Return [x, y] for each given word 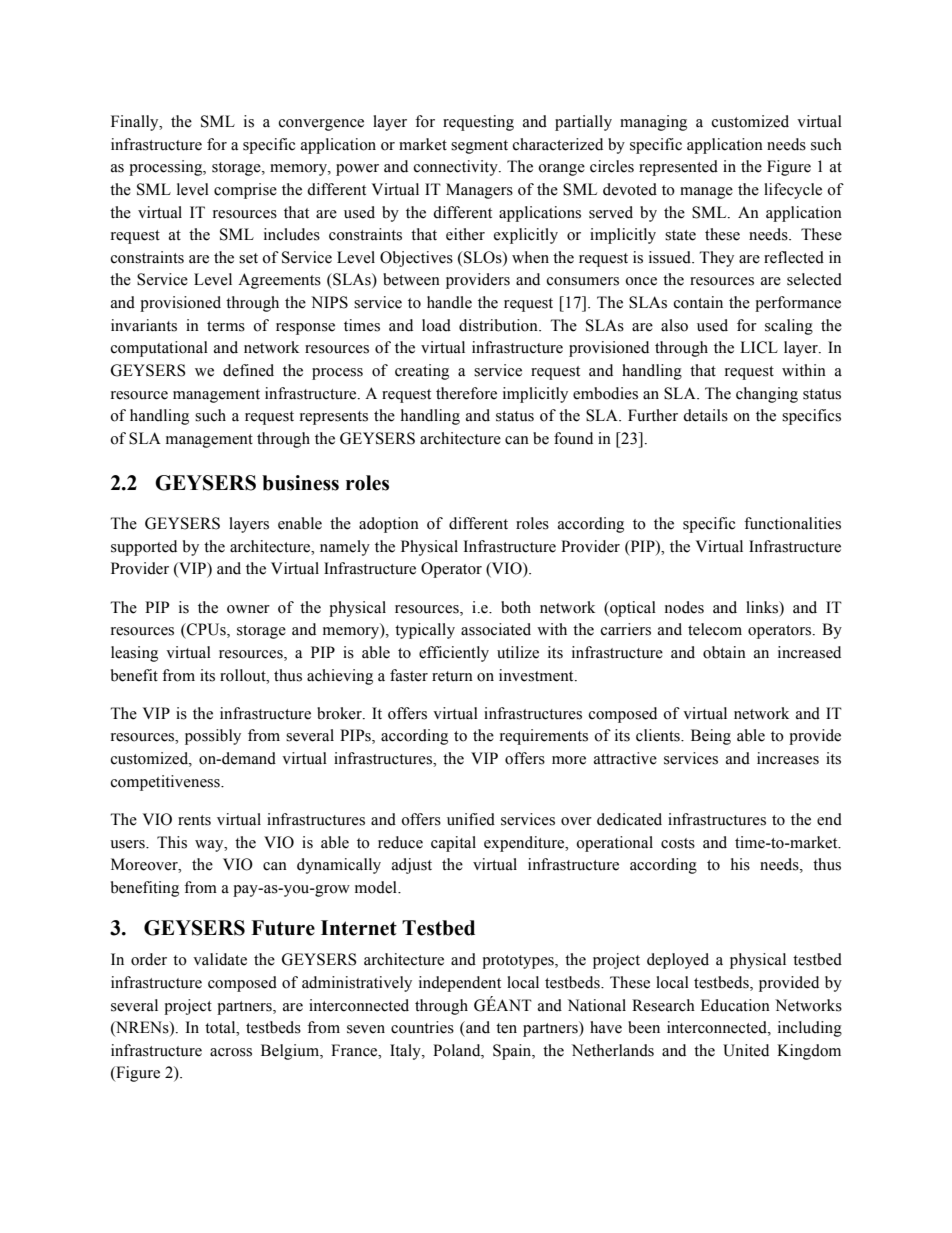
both [516, 607]
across [231, 1052]
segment [479, 147]
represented [678, 168]
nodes [684, 607]
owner [248, 609]
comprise [245, 191]
